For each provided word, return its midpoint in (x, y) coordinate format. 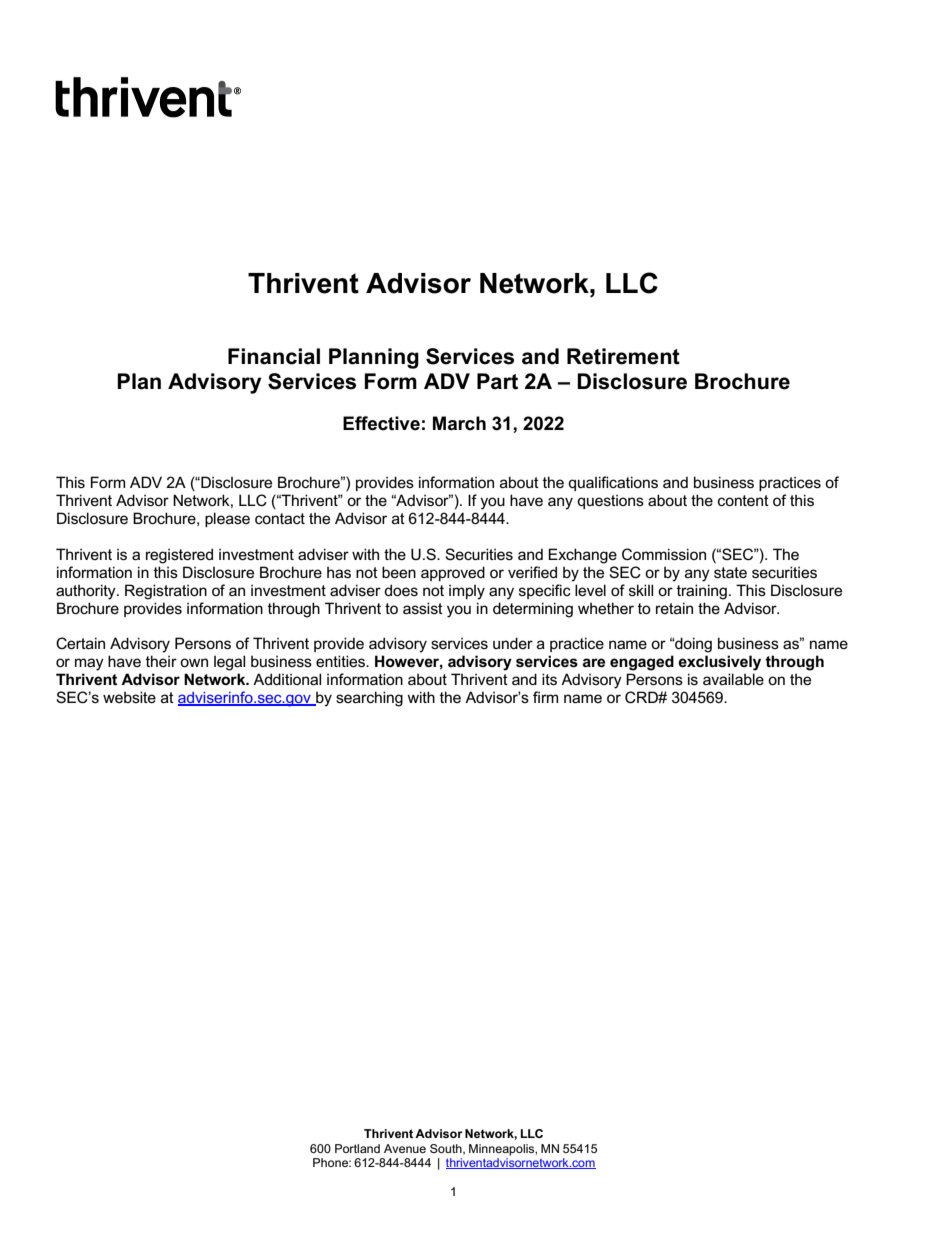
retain (674, 608)
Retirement (623, 356)
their (161, 661)
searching (369, 699)
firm (545, 697)
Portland (357, 1148)
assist (423, 608)
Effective (381, 423)
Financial (274, 356)
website (129, 697)
